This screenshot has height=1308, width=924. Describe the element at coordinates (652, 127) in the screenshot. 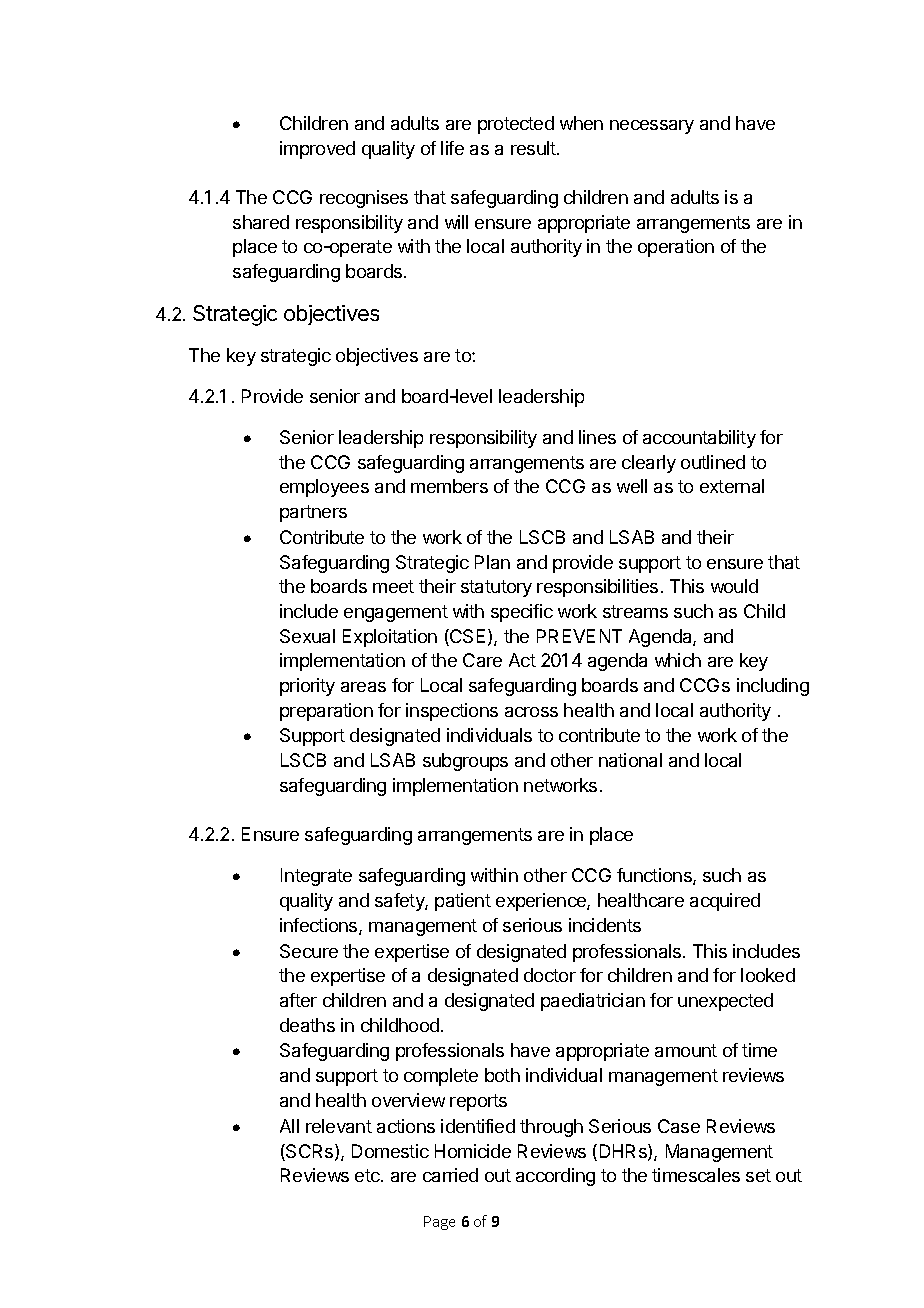

I see `necessary` at that location.
